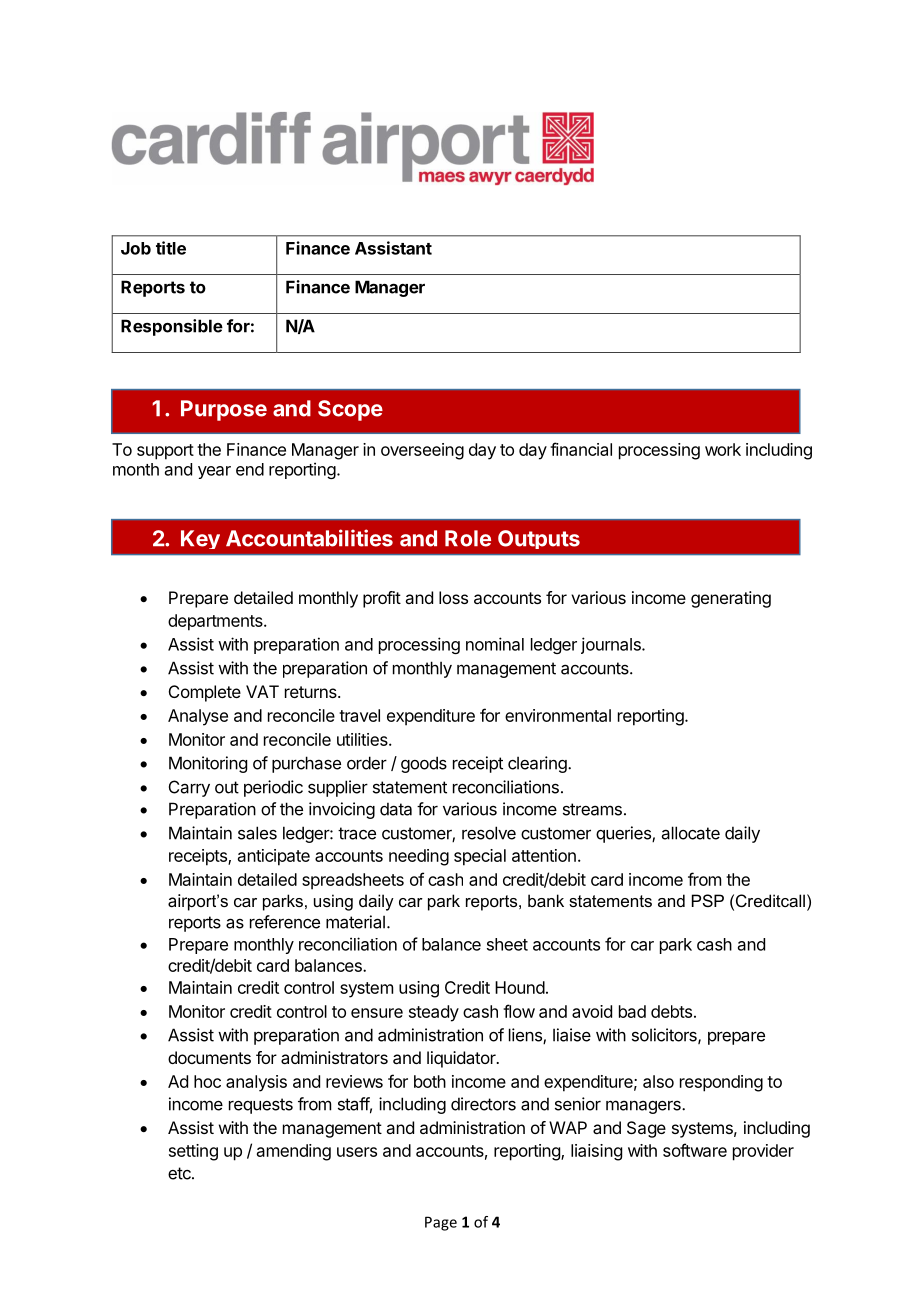 The width and height of the image is (924, 1308). What do you see at coordinates (198, 717) in the image?
I see `Analyse` at bounding box center [198, 717].
